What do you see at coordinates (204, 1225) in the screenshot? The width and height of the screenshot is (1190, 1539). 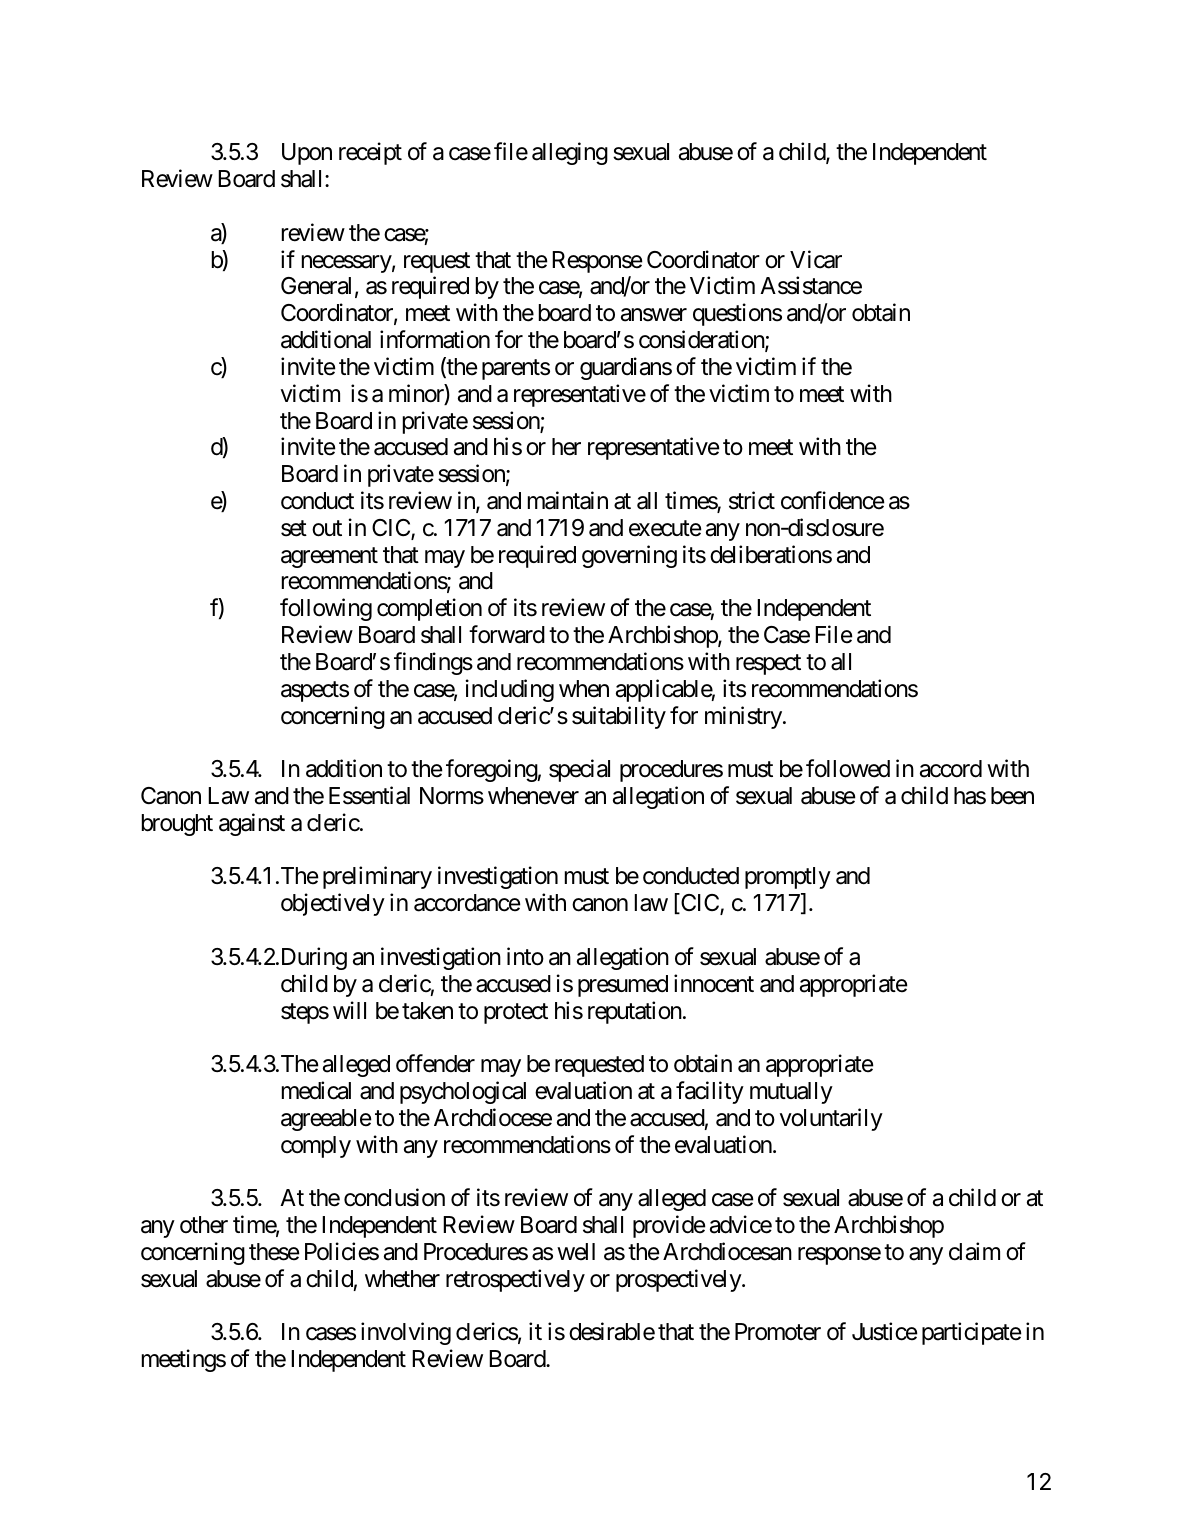 I see `other` at bounding box center [204, 1225].
